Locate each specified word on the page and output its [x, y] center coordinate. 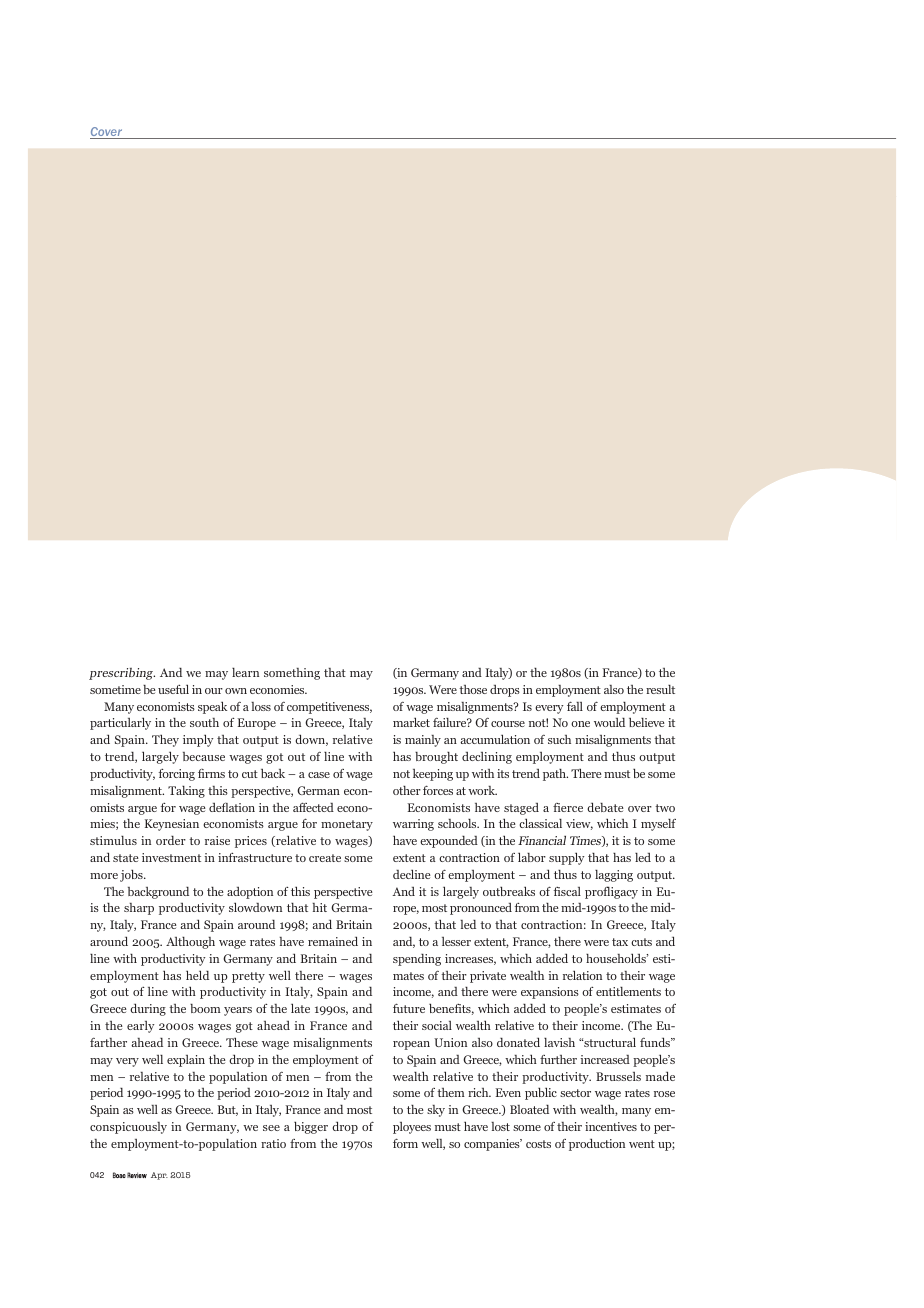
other [407, 790]
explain [186, 1061]
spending [417, 959]
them [451, 1092]
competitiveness [329, 708]
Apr [159, 1176]
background [158, 892]
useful [173, 689]
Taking [186, 792]
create [325, 858]
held [197, 975]
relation [582, 975]
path [555, 775]
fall [575, 706]
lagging [614, 876]
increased [605, 1059]
